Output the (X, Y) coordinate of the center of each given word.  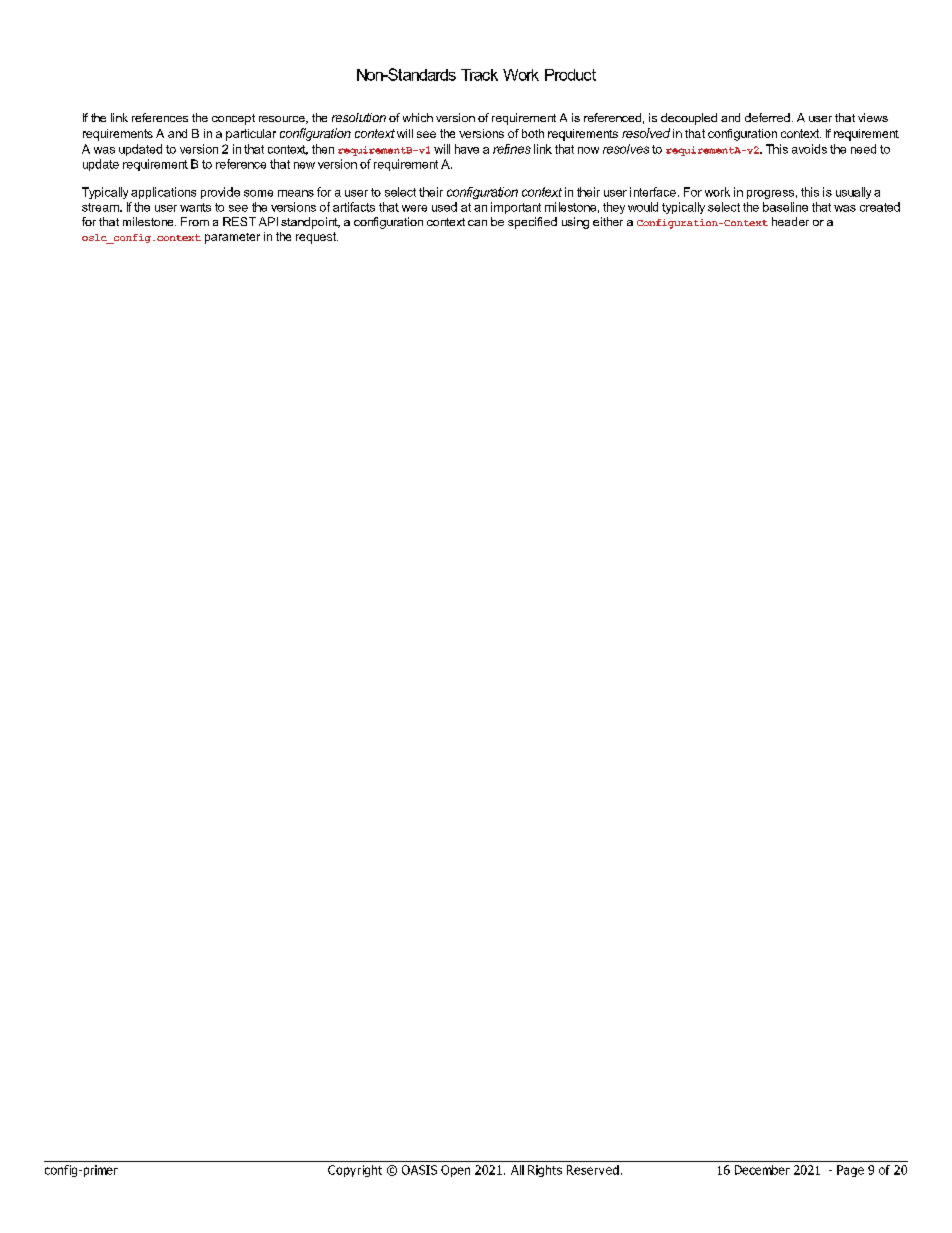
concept (233, 119)
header (790, 221)
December (762, 1170)
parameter (232, 238)
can (477, 223)
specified (532, 223)
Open (455, 1171)
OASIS (419, 1170)
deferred (767, 117)
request (317, 238)
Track (479, 75)
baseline (785, 207)
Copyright (355, 1171)
